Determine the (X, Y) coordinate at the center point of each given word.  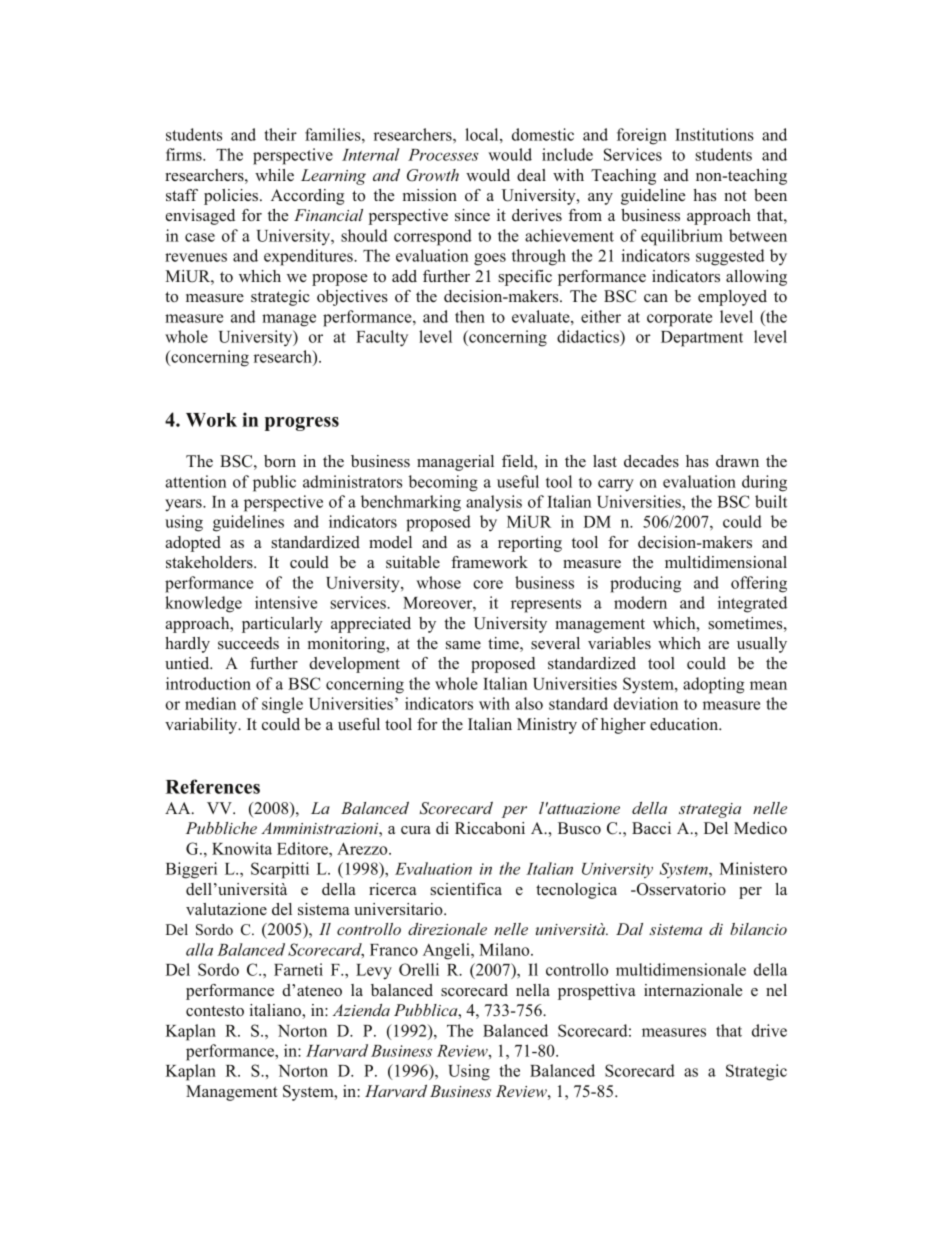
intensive (286, 602)
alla (199, 949)
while (274, 175)
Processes (443, 155)
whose (438, 582)
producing (645, 584)
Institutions (714, 134)
